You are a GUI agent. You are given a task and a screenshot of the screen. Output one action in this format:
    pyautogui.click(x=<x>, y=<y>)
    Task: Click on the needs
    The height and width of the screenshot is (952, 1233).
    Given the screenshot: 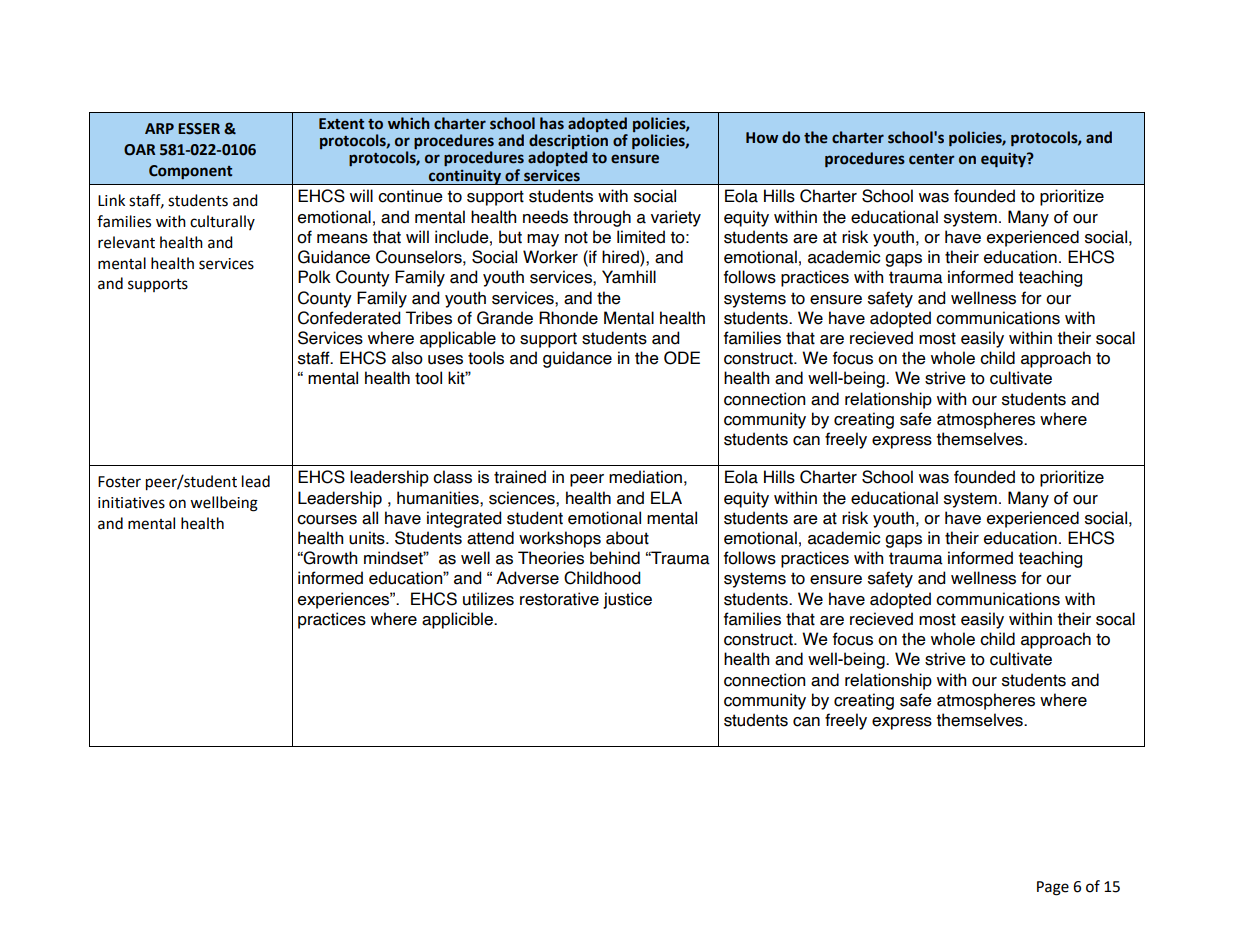 What is the action you would take?
    pyautogui.click(x=545, y=217)
